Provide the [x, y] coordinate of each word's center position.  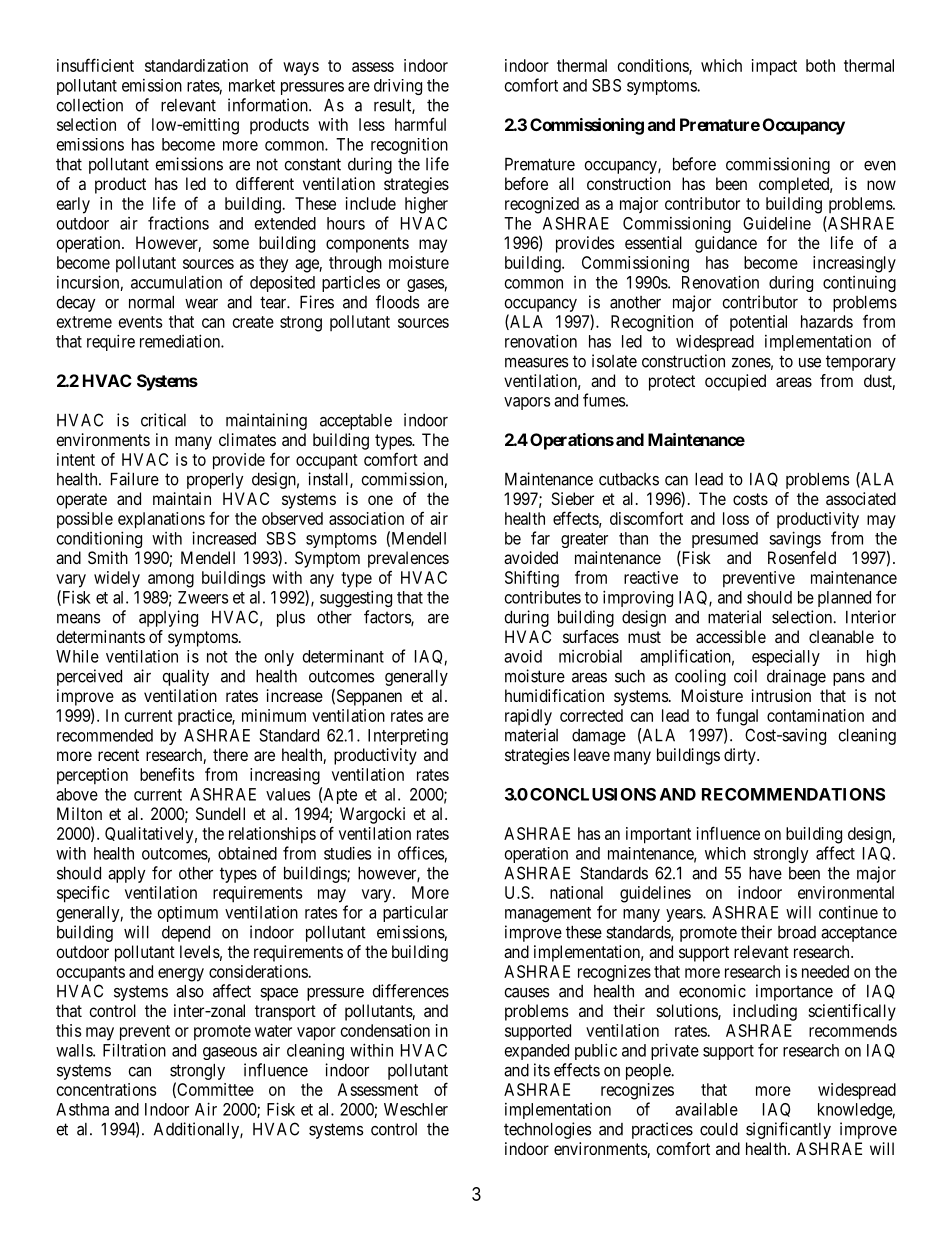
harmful [420, 124]
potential [758, 323]
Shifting [532, 579]
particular [415, 914]
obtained [247, 853]
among [171, 581]
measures [537, 362]
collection [89, 105]
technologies [548, 1130]
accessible [731, 636]
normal [151, 302]
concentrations [106, 1089]
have [765, 873]
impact [774, 67]
